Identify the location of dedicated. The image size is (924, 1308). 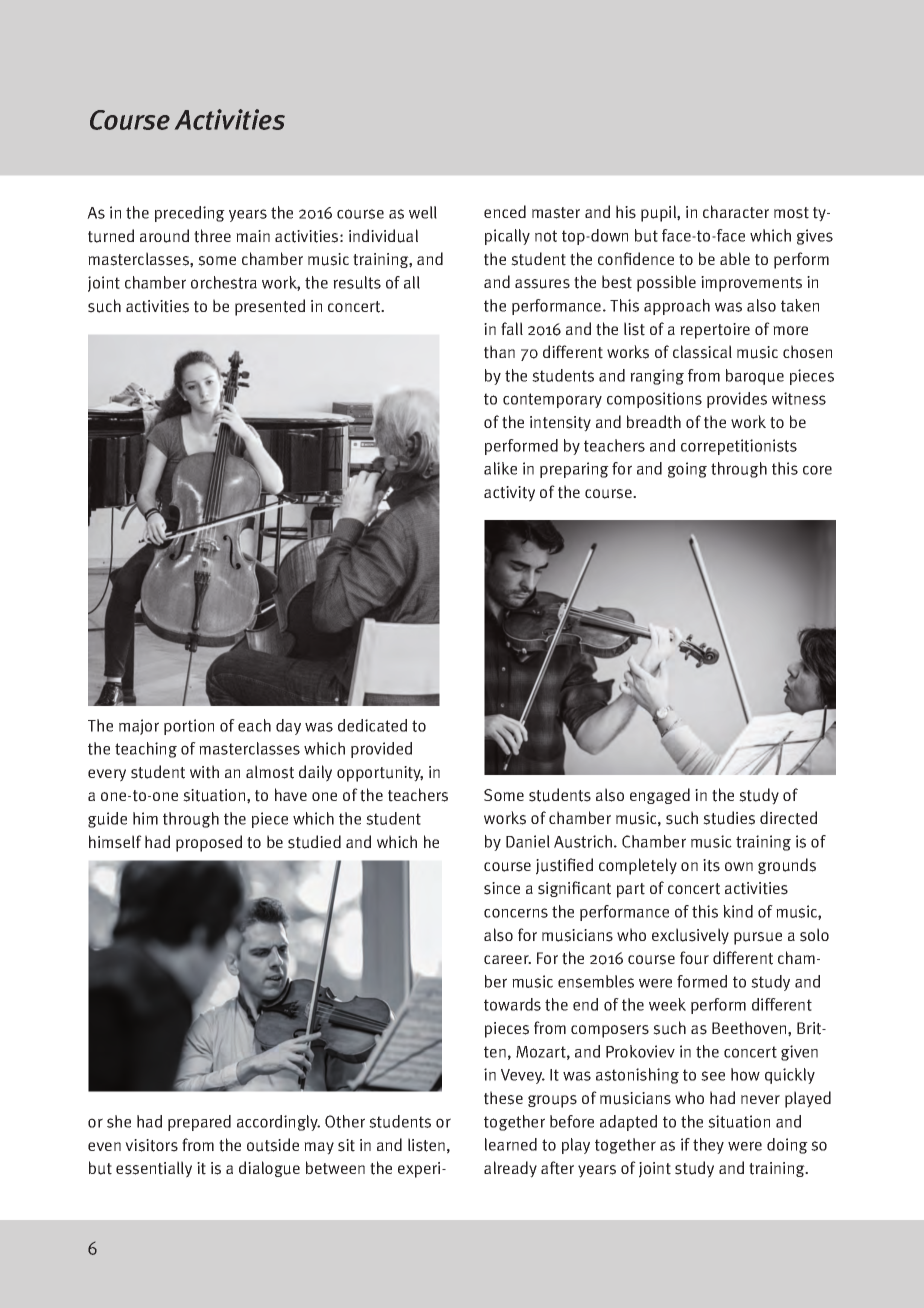
(372, 725).
